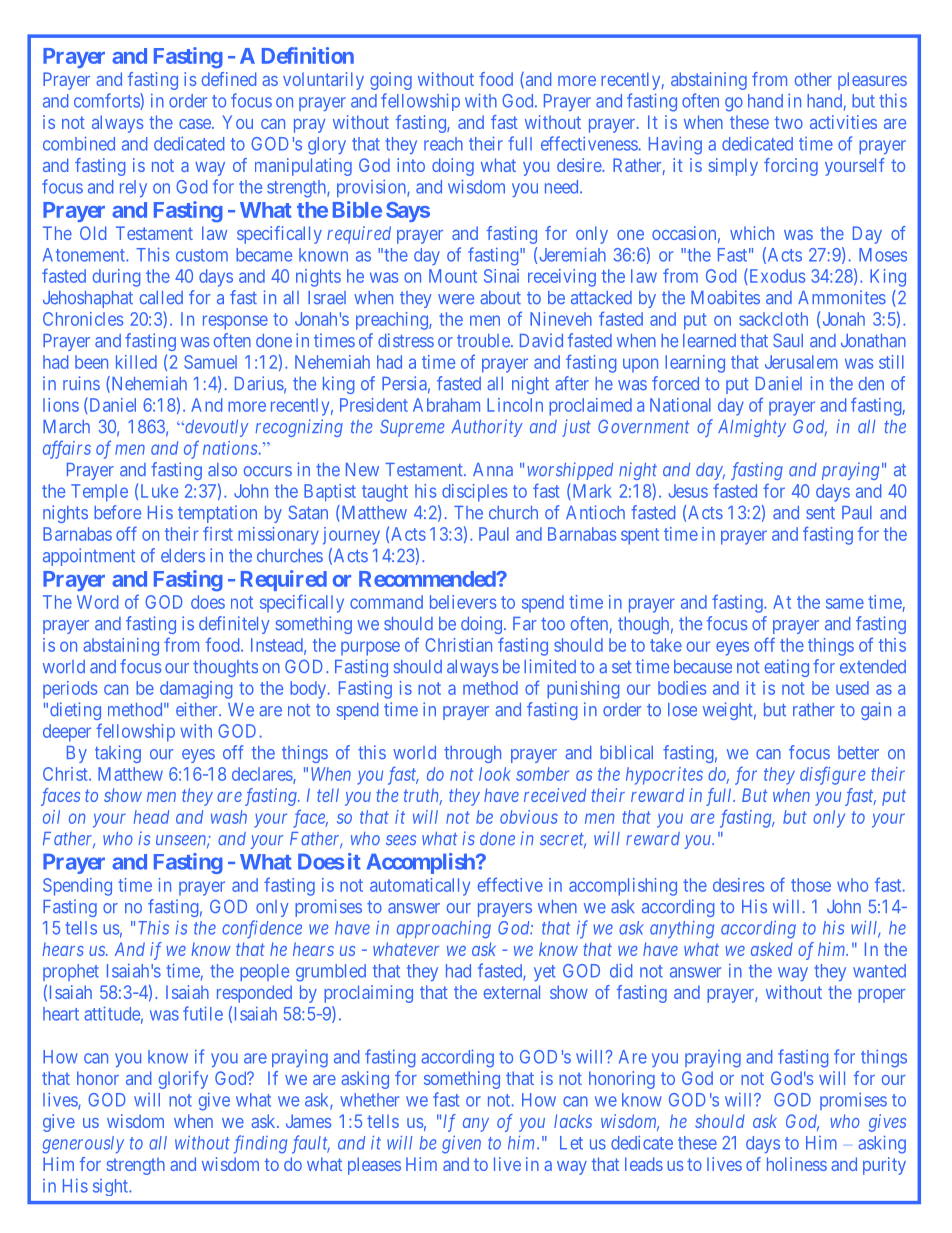 This document has width=952, height=1233. Describe the element at coordinates (111, 1187) in the document. I see `sight` at that location.
